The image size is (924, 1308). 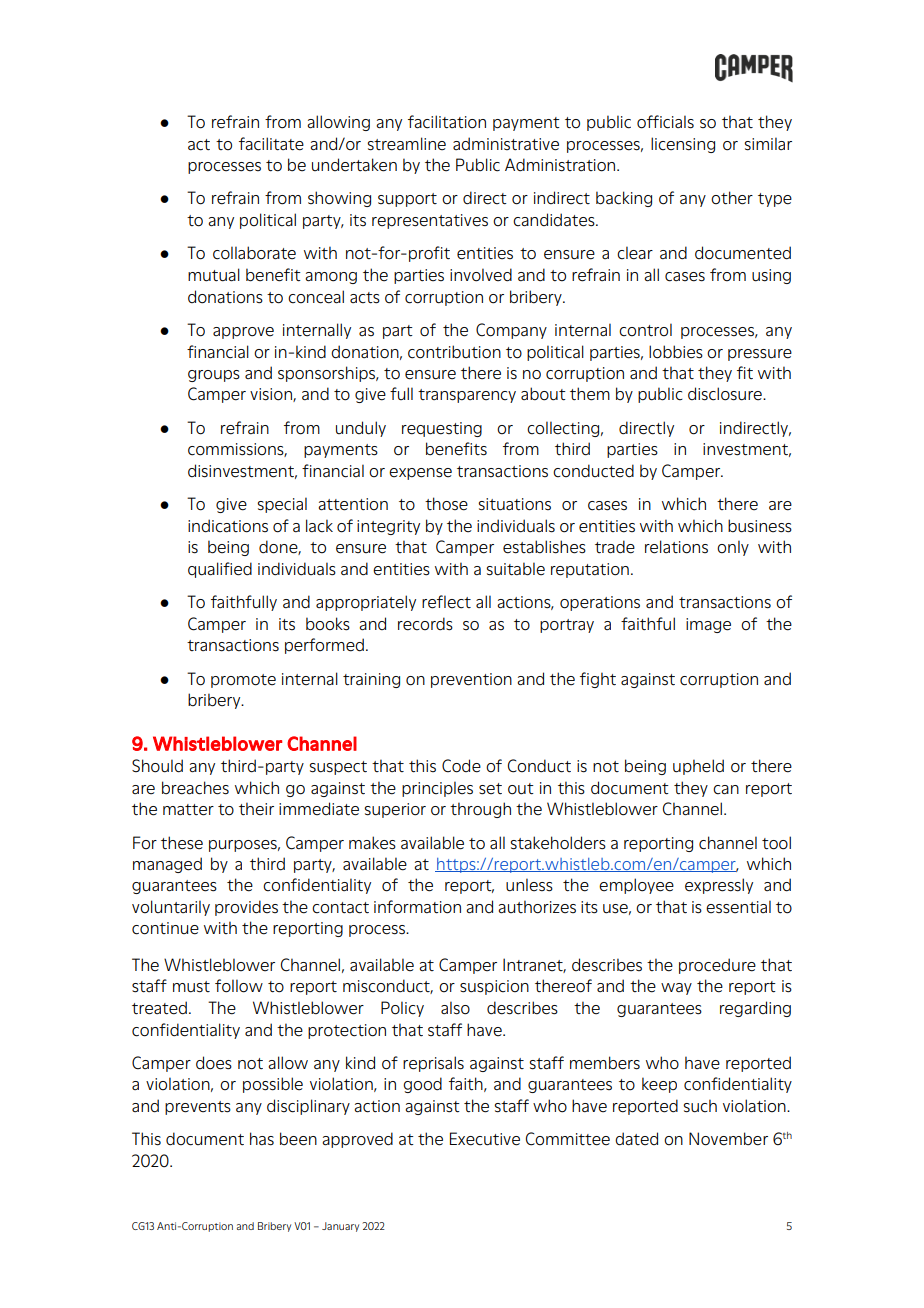 I want to click on licensing, so click(x=683, y=145).
